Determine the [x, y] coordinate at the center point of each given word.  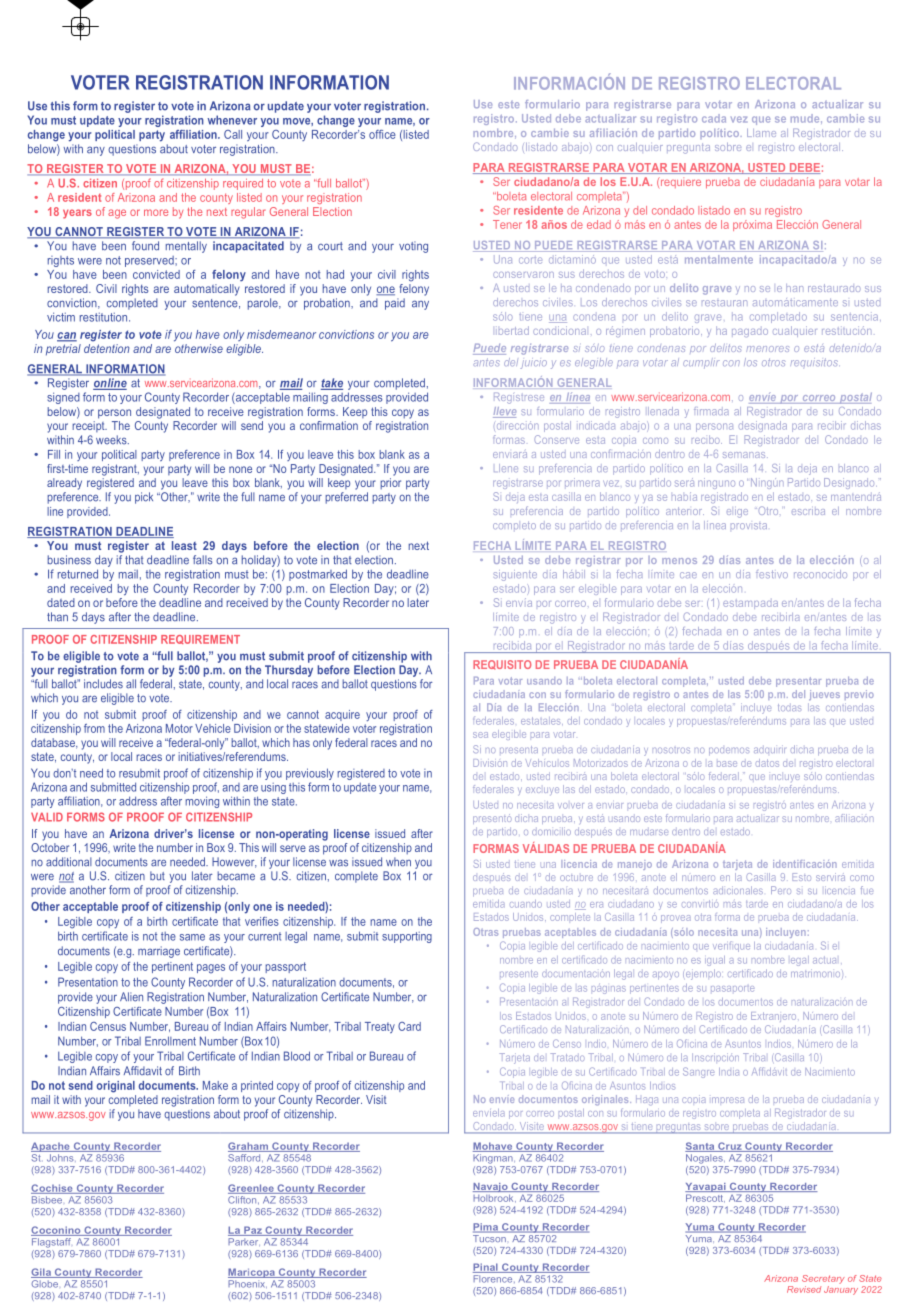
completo [514, 525]
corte [530, 260]
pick [144, 498]
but [157, 876]
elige [737, 513]
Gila [42, 1273]
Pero [781, 890]
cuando [526, 904]
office [382, 134]
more [156, 212]
